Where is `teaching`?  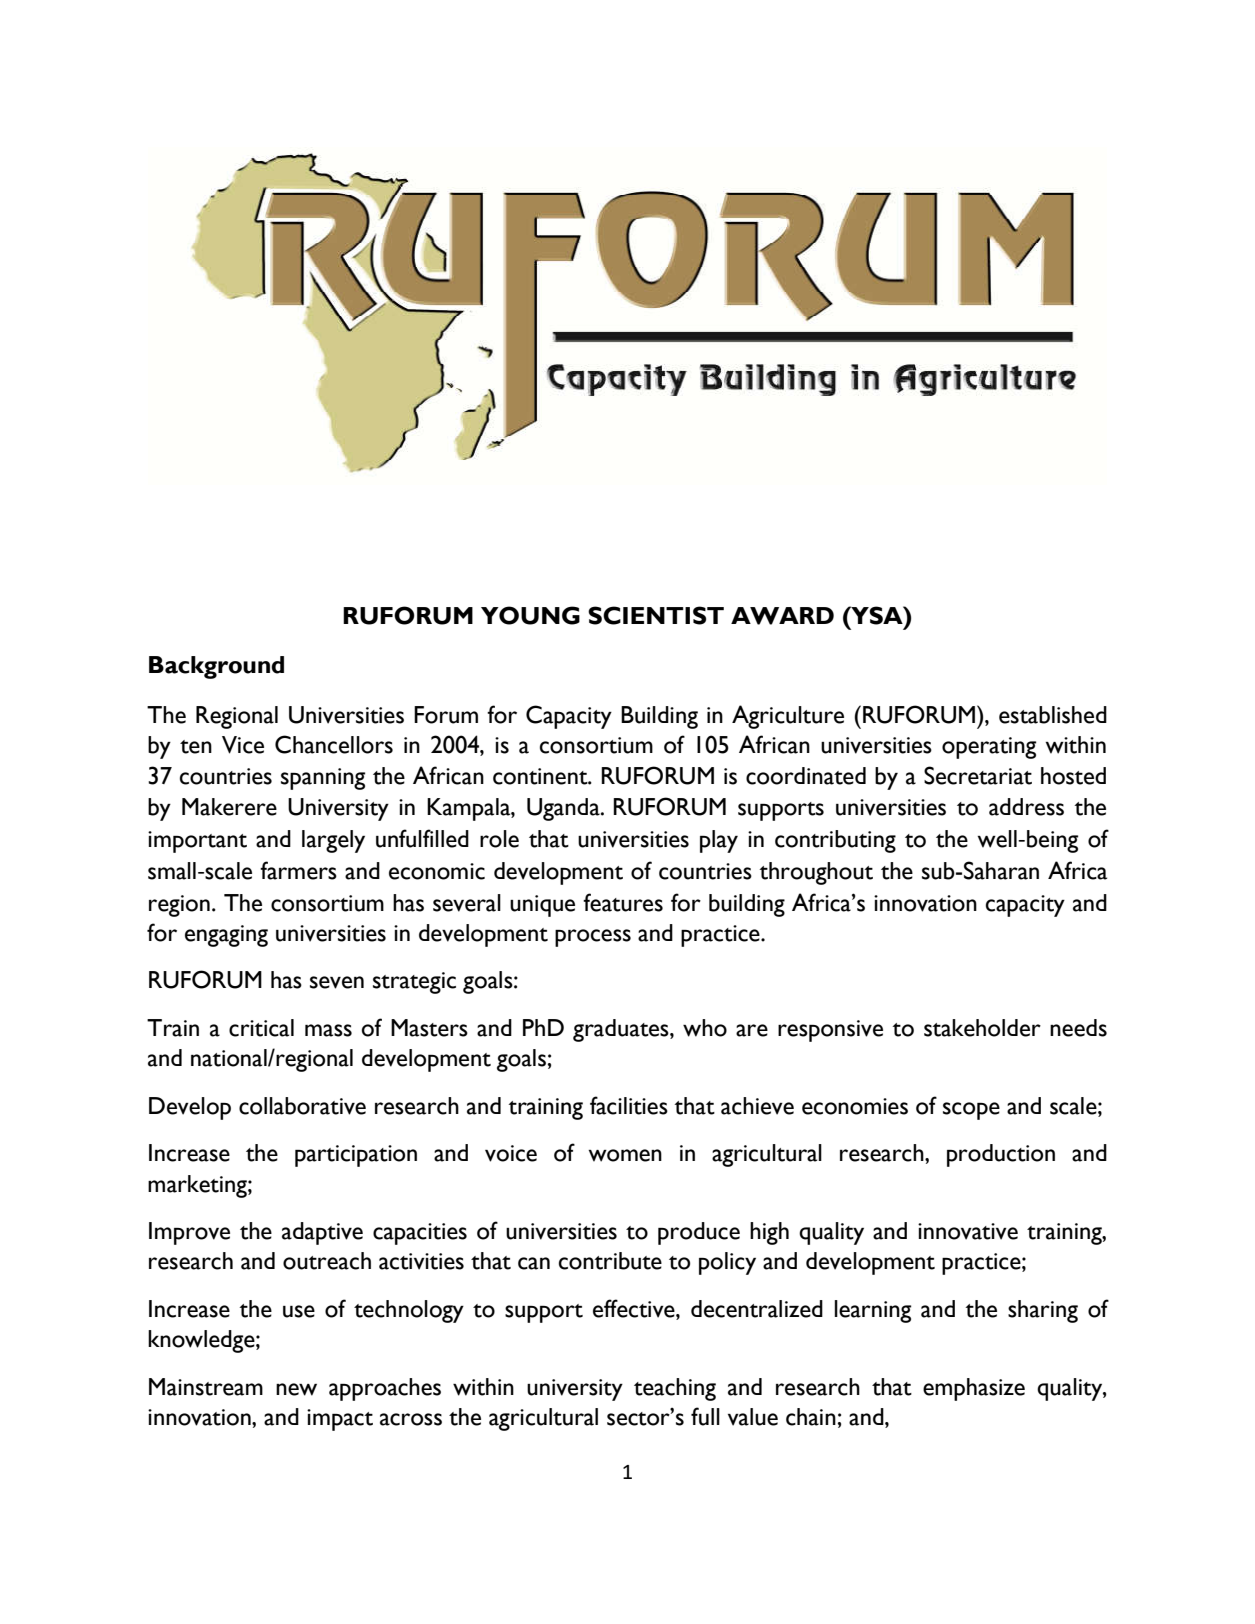
teaching is located at coordinates (675, 1389).
